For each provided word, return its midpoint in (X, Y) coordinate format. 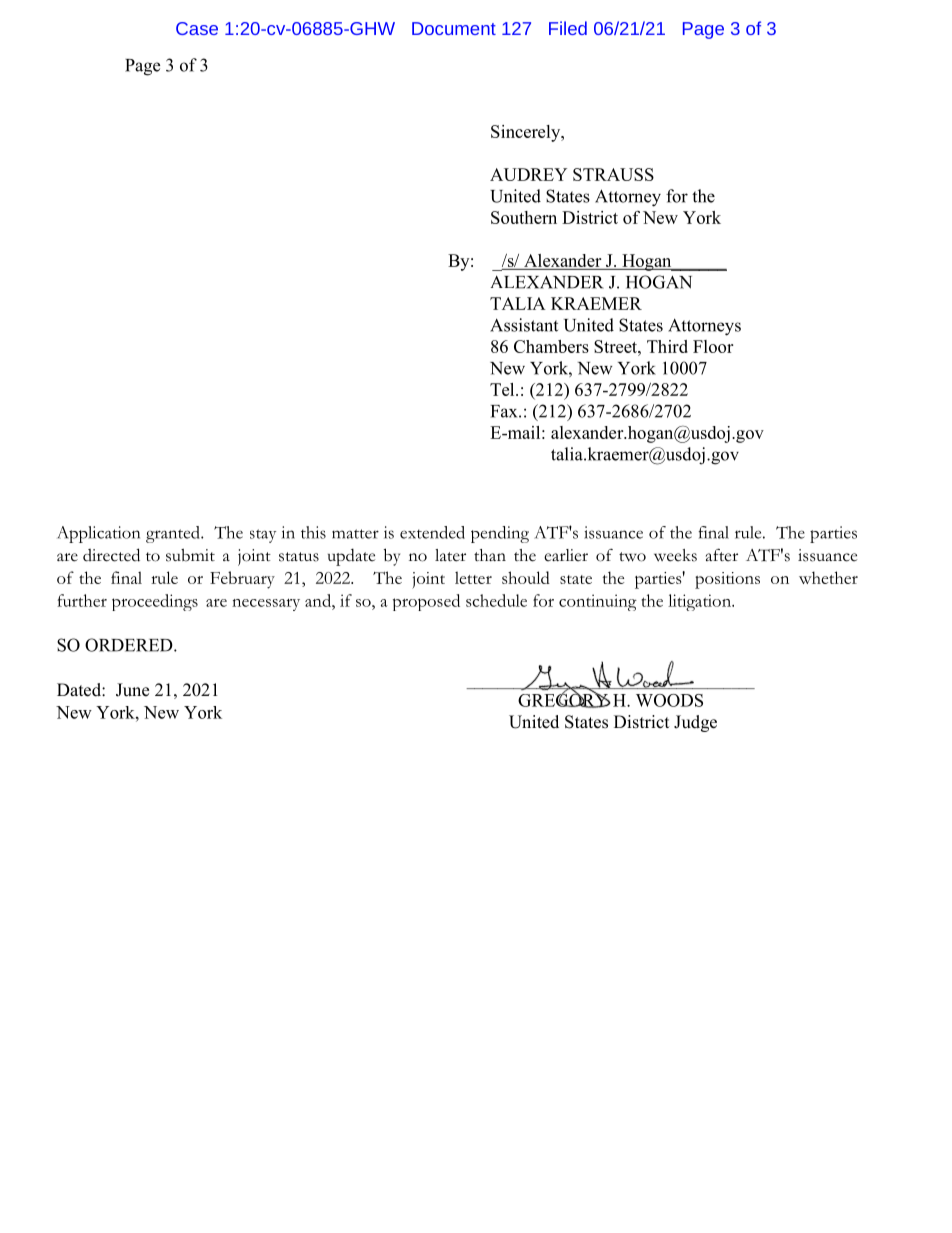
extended (432, 532)
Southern (524, 217)
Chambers (551, 346)
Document (454, 28)
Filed (568, 28)
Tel (503, 389)
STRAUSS (613, 174)
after (722, 555)
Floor (713, 346)
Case (197, 28)
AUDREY (528, 174)
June (132, 690)
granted (174, 534)
